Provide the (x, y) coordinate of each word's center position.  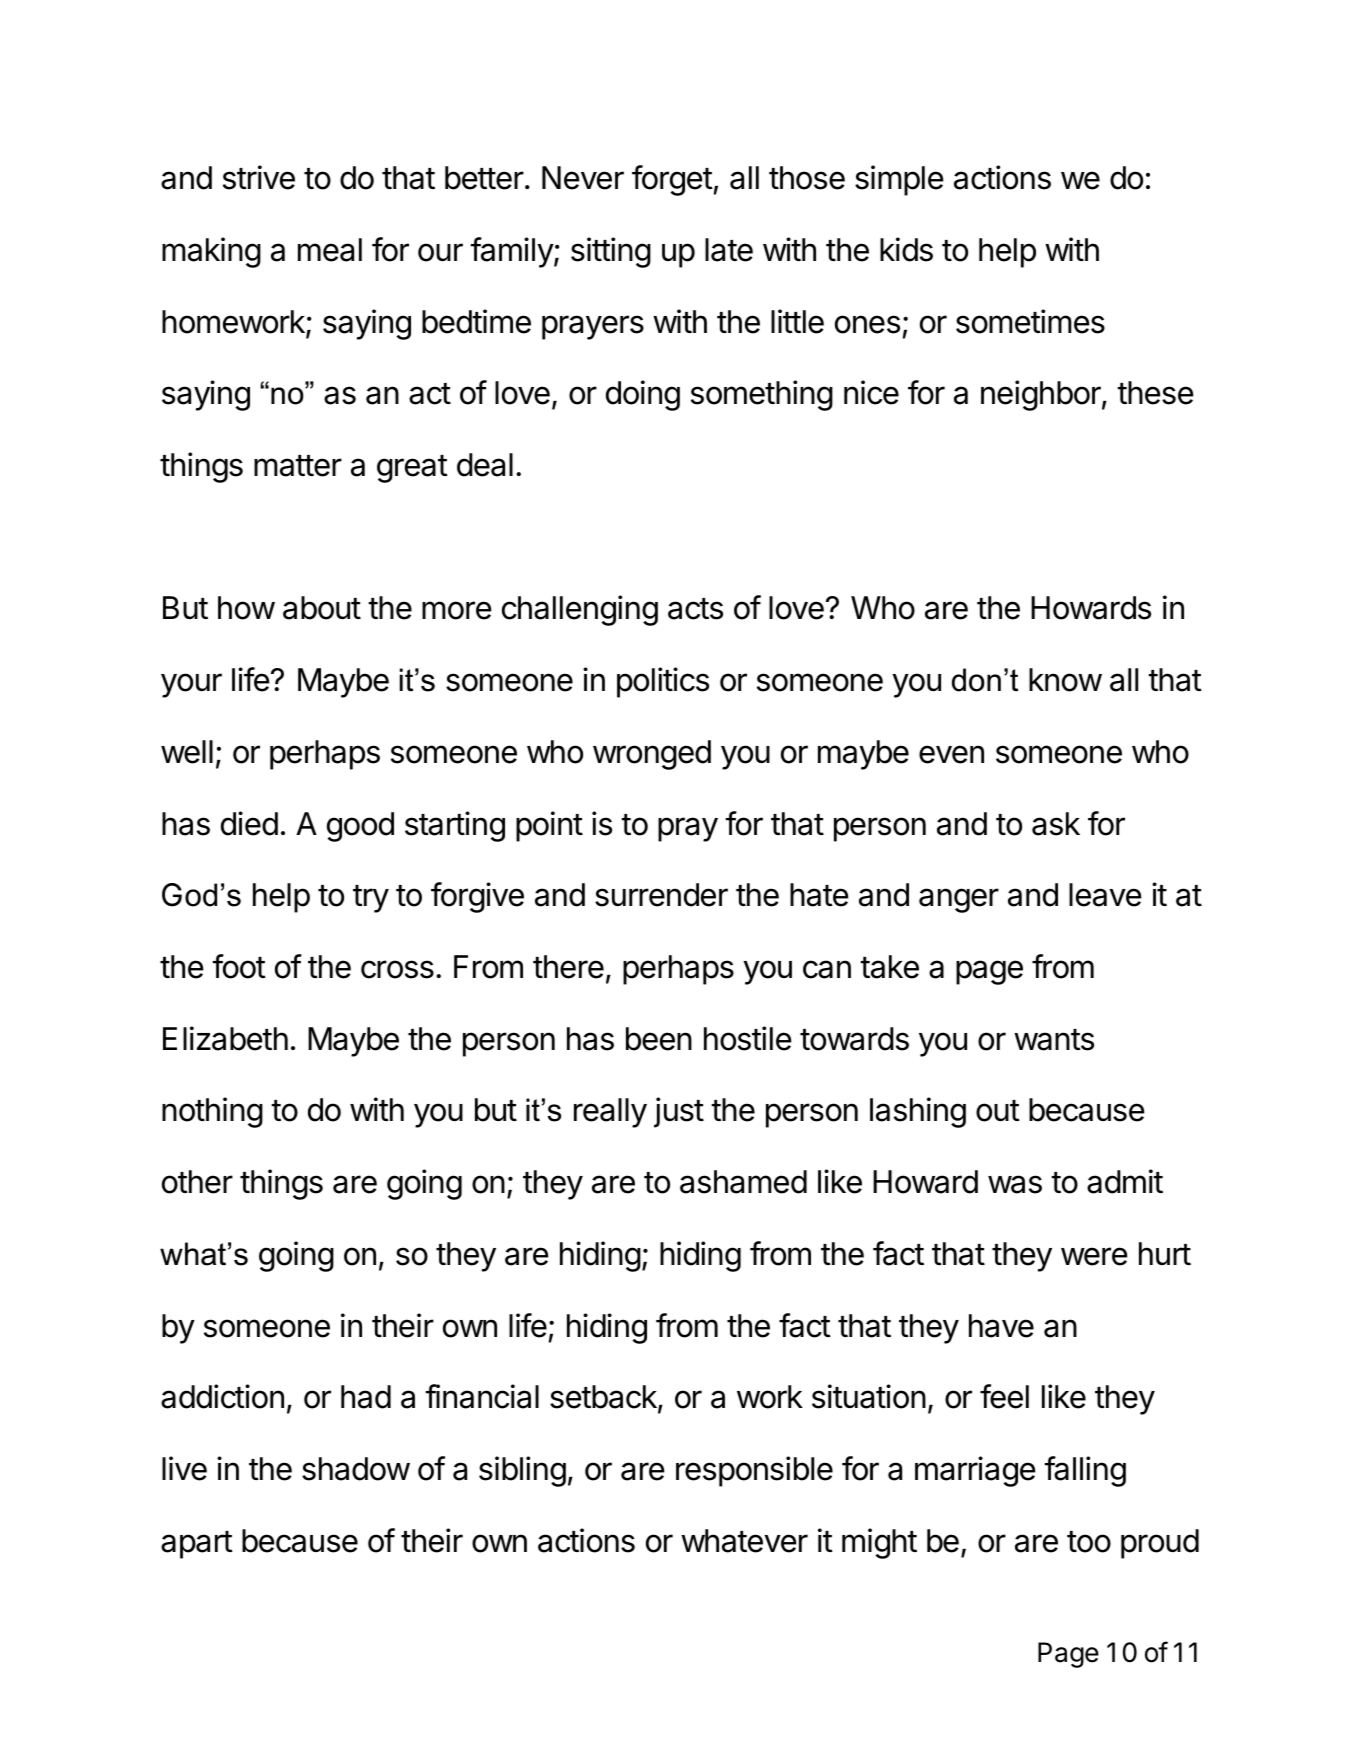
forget (672, 180)
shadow (356, 1469)
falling (1085, 1471)
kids (906, 249)
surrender (661, 895)
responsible (754, 1471)
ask (1056, 824)
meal (330, 250)
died (249, 823)
